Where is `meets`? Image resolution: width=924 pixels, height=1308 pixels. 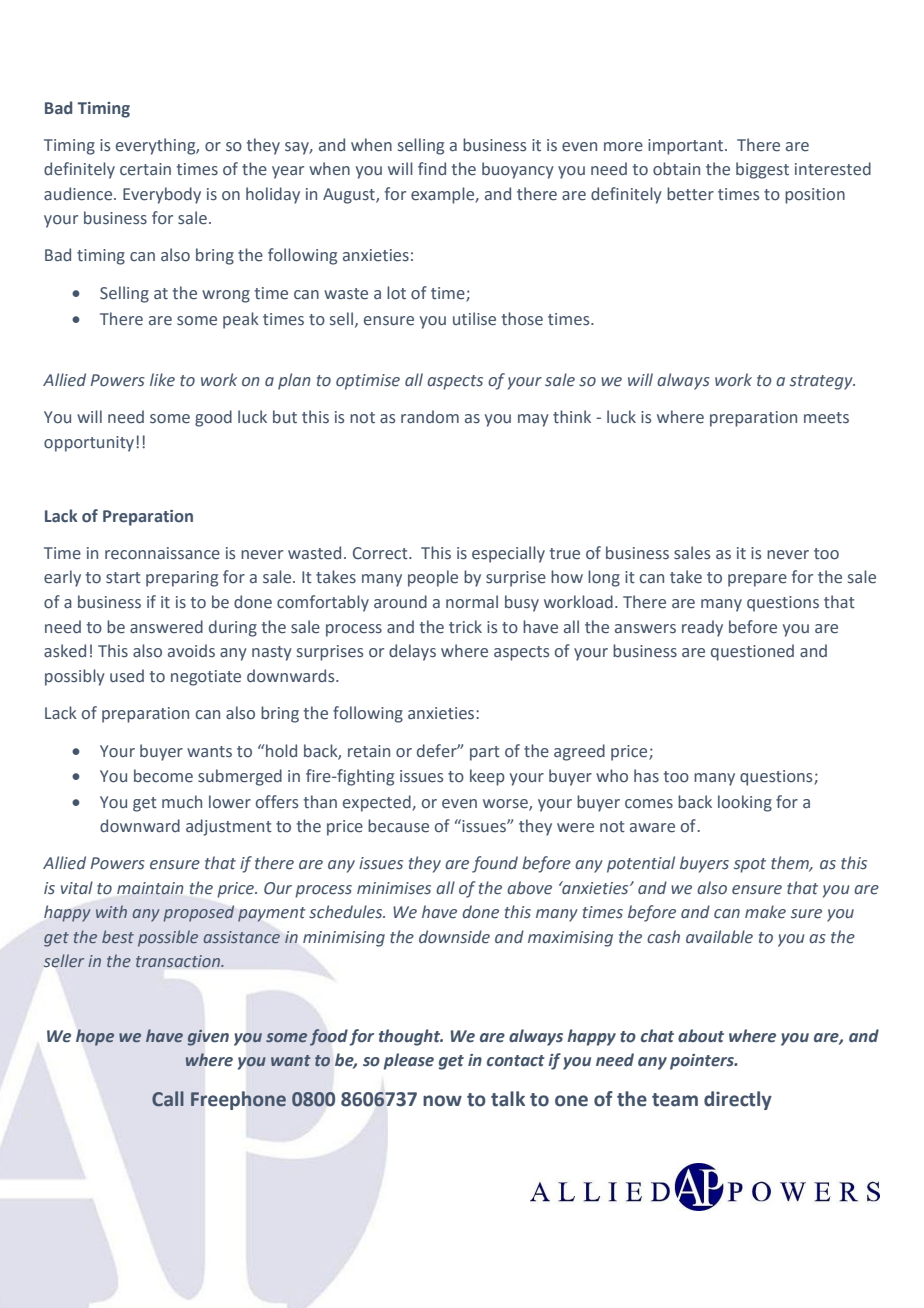
meets is located at coordinates (826, 418).
